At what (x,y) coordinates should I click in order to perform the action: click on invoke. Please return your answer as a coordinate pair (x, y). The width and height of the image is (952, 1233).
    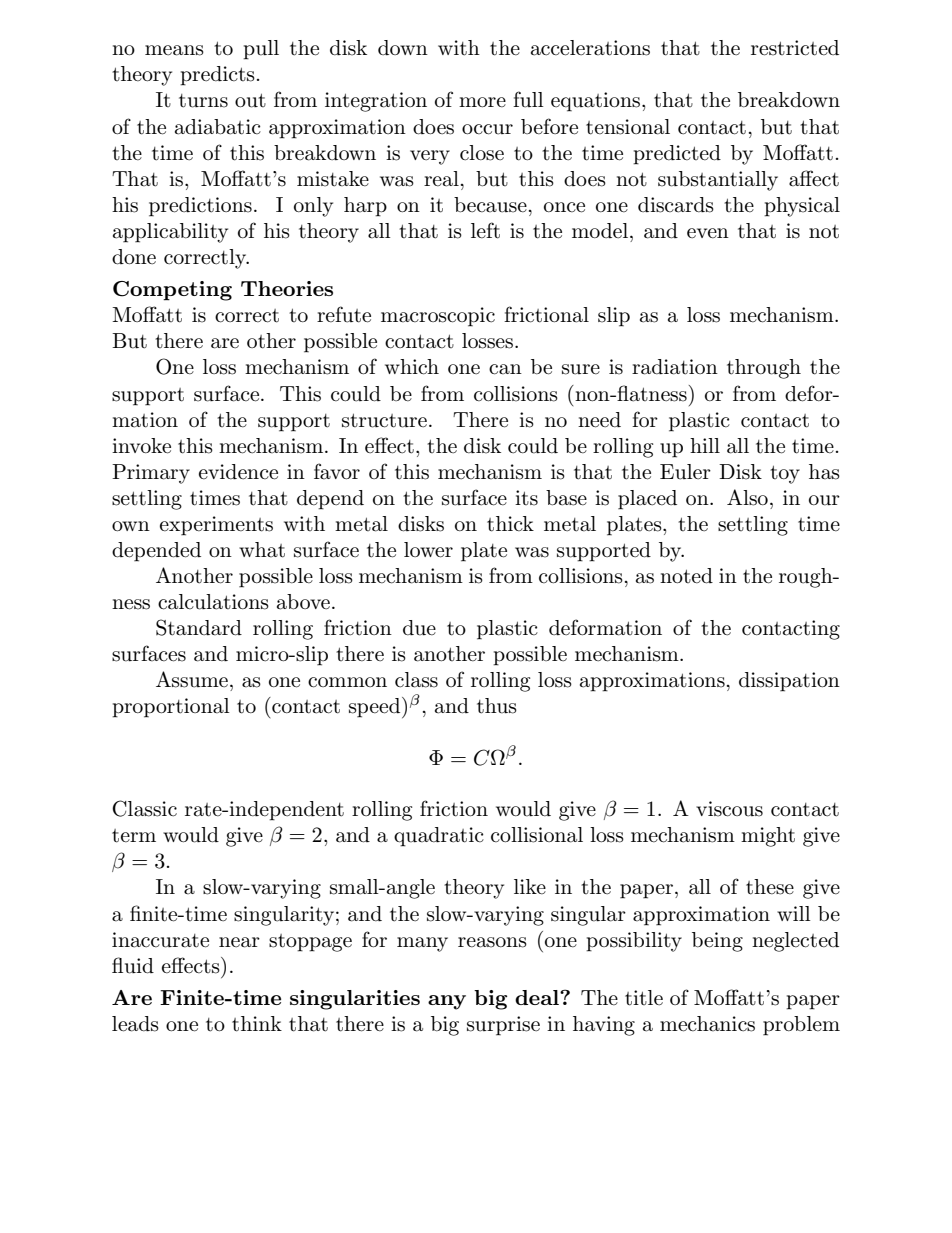
    Looking at the image, I should click on (141, 446).
